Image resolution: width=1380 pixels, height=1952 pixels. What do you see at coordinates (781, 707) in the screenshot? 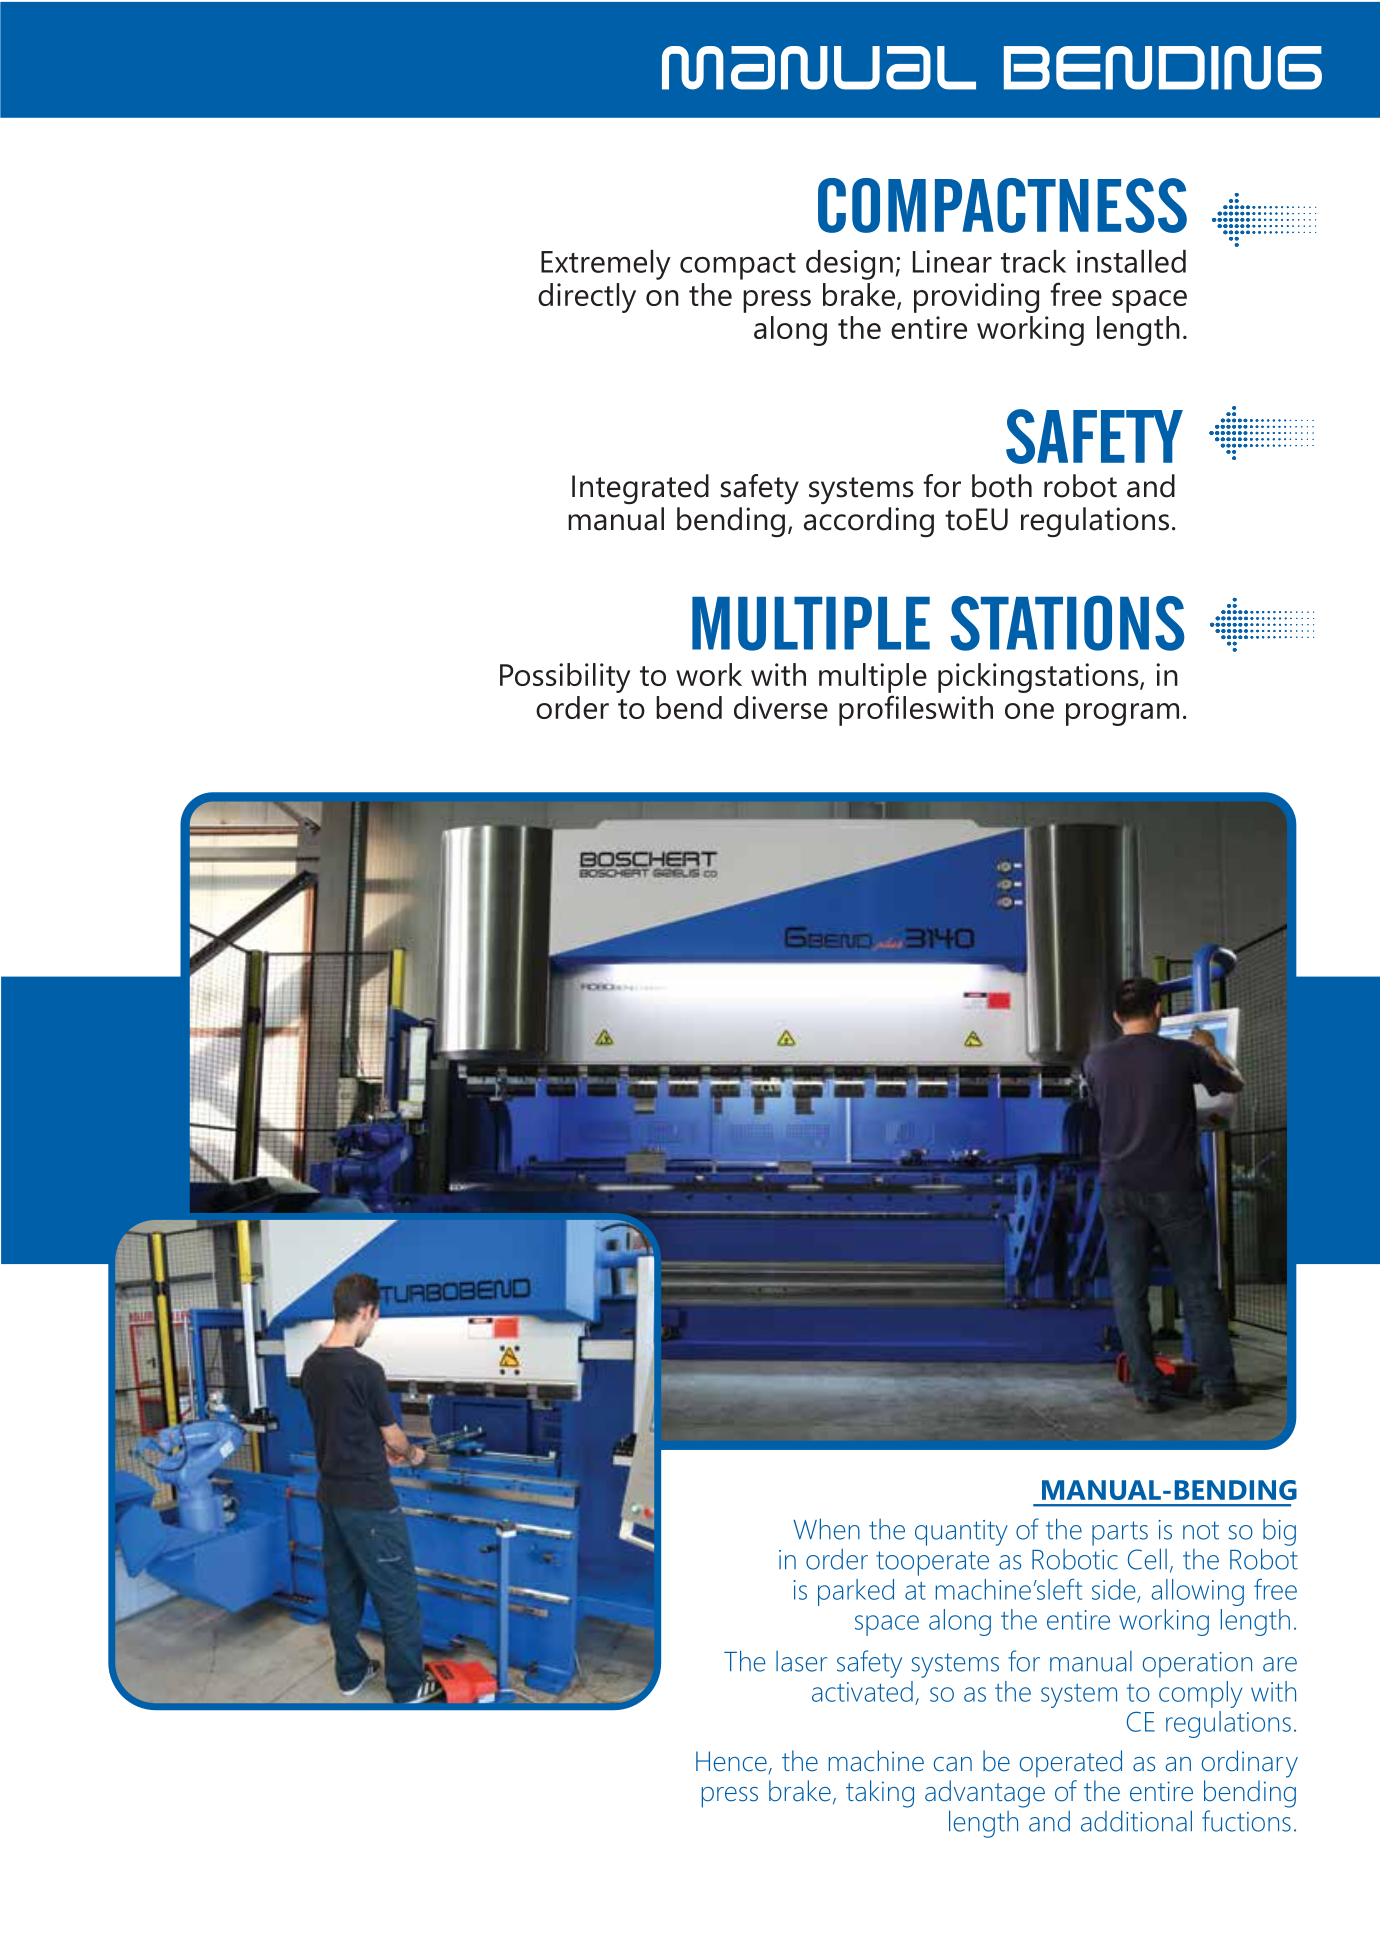
I see `diverse` at bounding box center [781, 707].
